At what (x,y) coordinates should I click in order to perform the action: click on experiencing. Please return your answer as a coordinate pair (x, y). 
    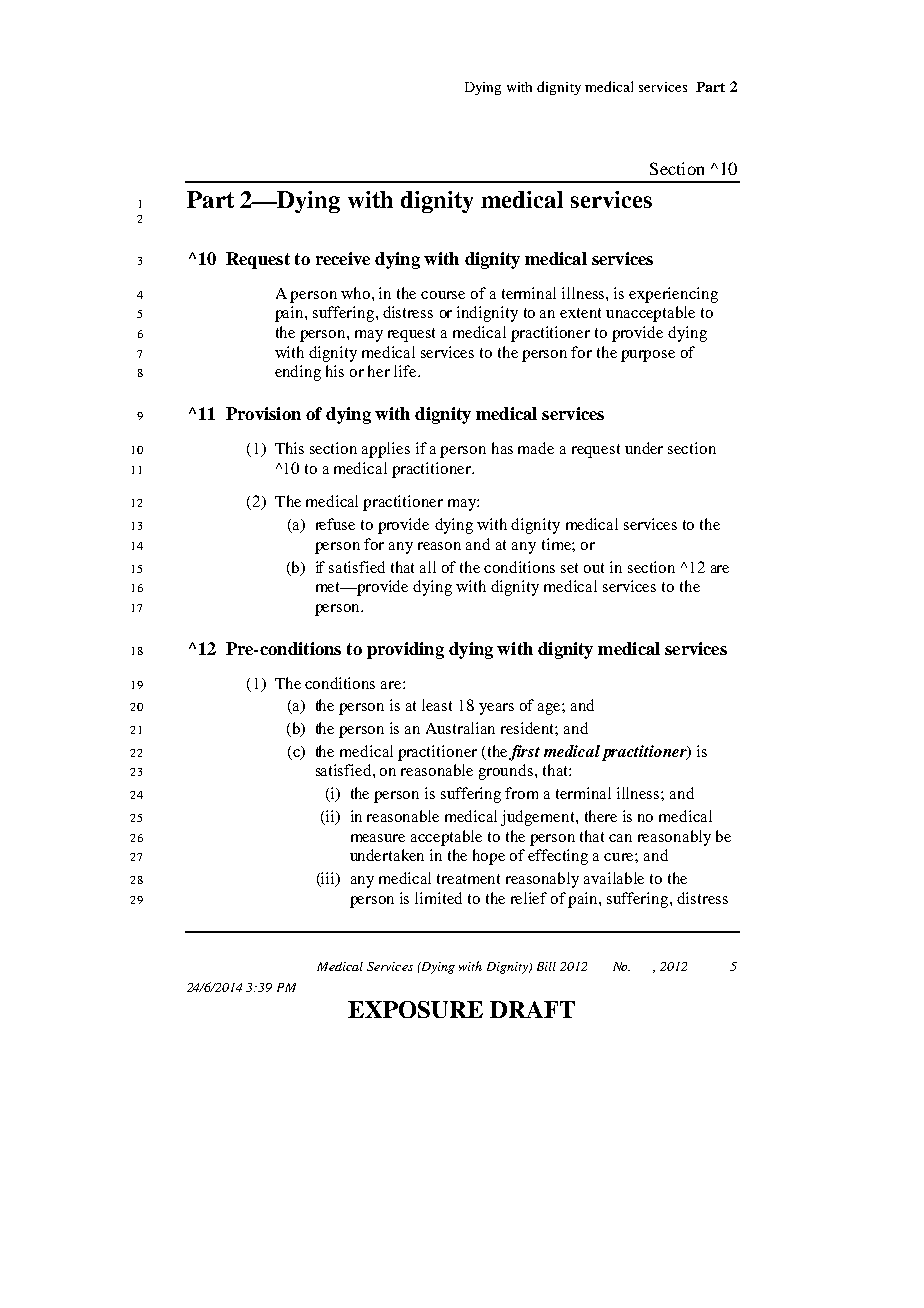
    Looking at the image, I should click on (673, 295).
